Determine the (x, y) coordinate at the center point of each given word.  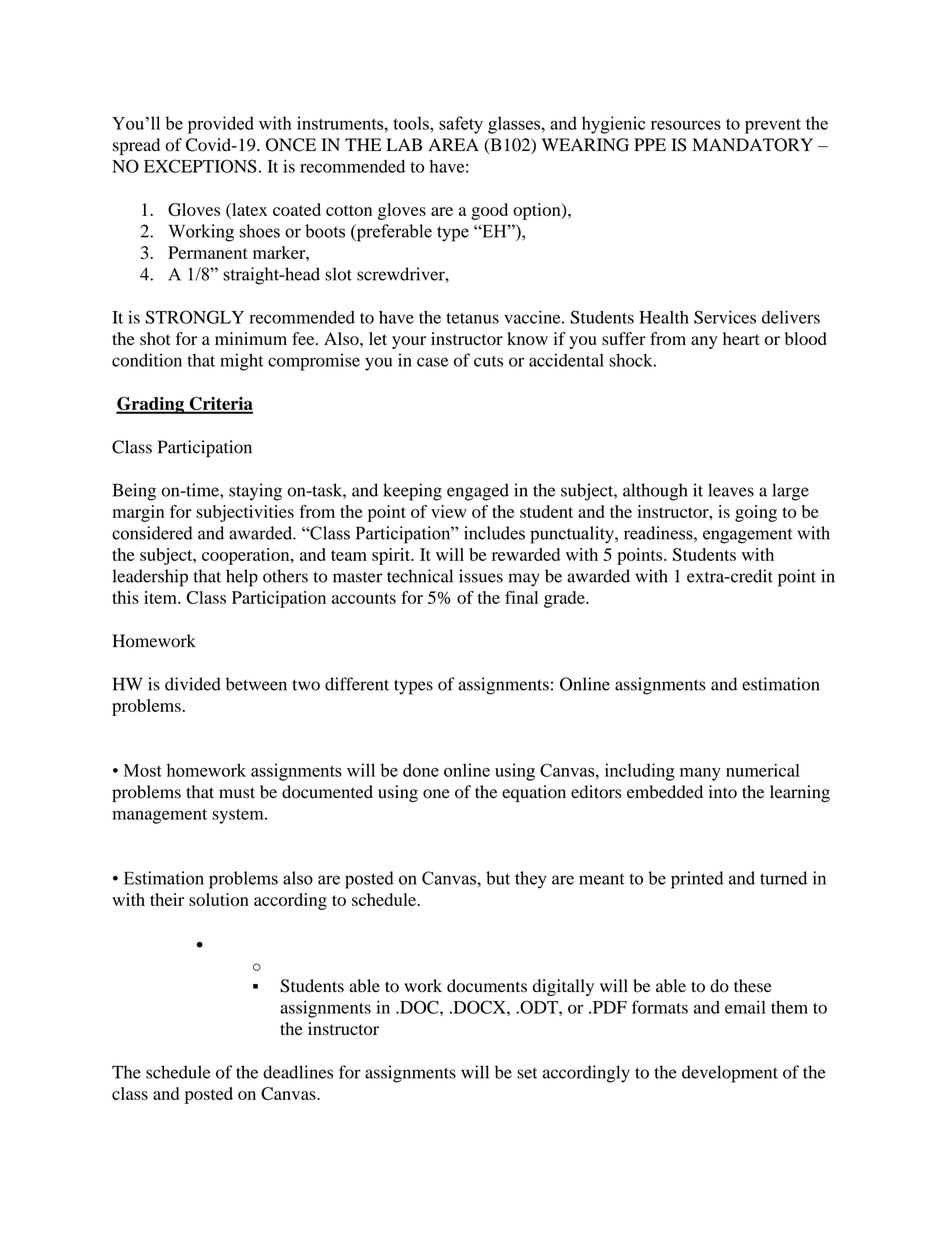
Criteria (220, 404)
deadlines (298, 1072)
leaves (731, 490)
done (421, 770)
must (237, 793)
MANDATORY (752, 145)
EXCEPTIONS (200, 166)
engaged (478, 492)
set (527, 1073)
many (700, 774)
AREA (453, 144)
